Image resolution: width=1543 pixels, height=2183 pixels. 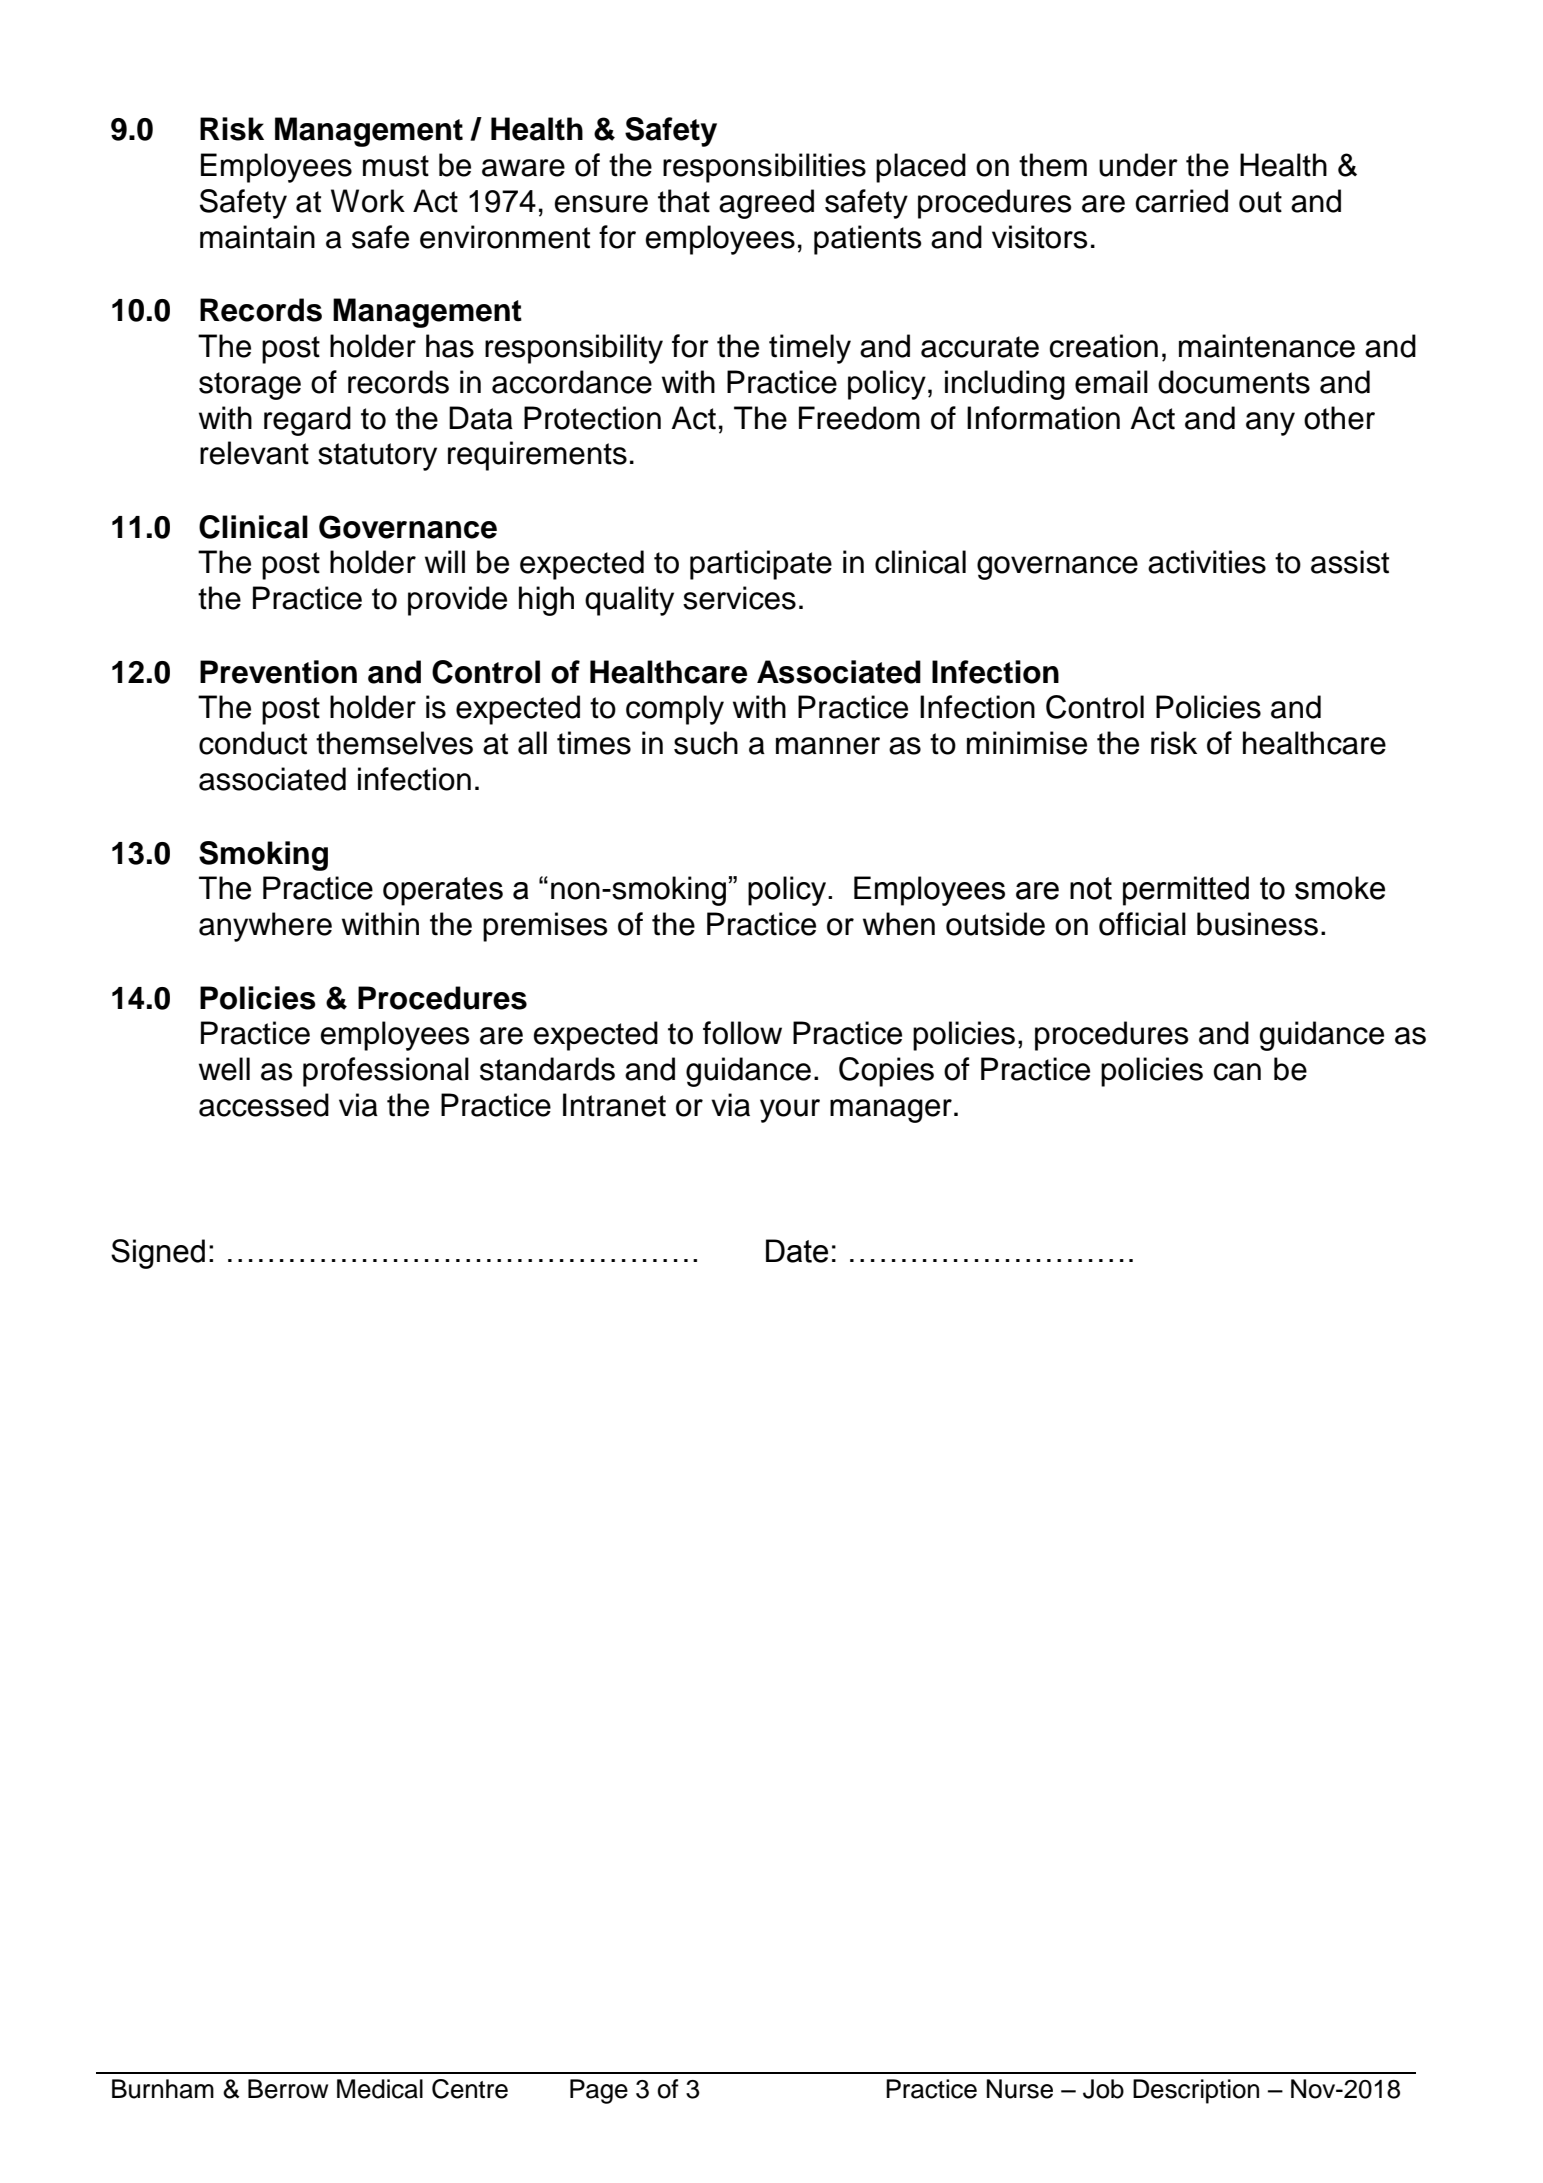 I want to click on maintain, so click(x=257, y=237).
